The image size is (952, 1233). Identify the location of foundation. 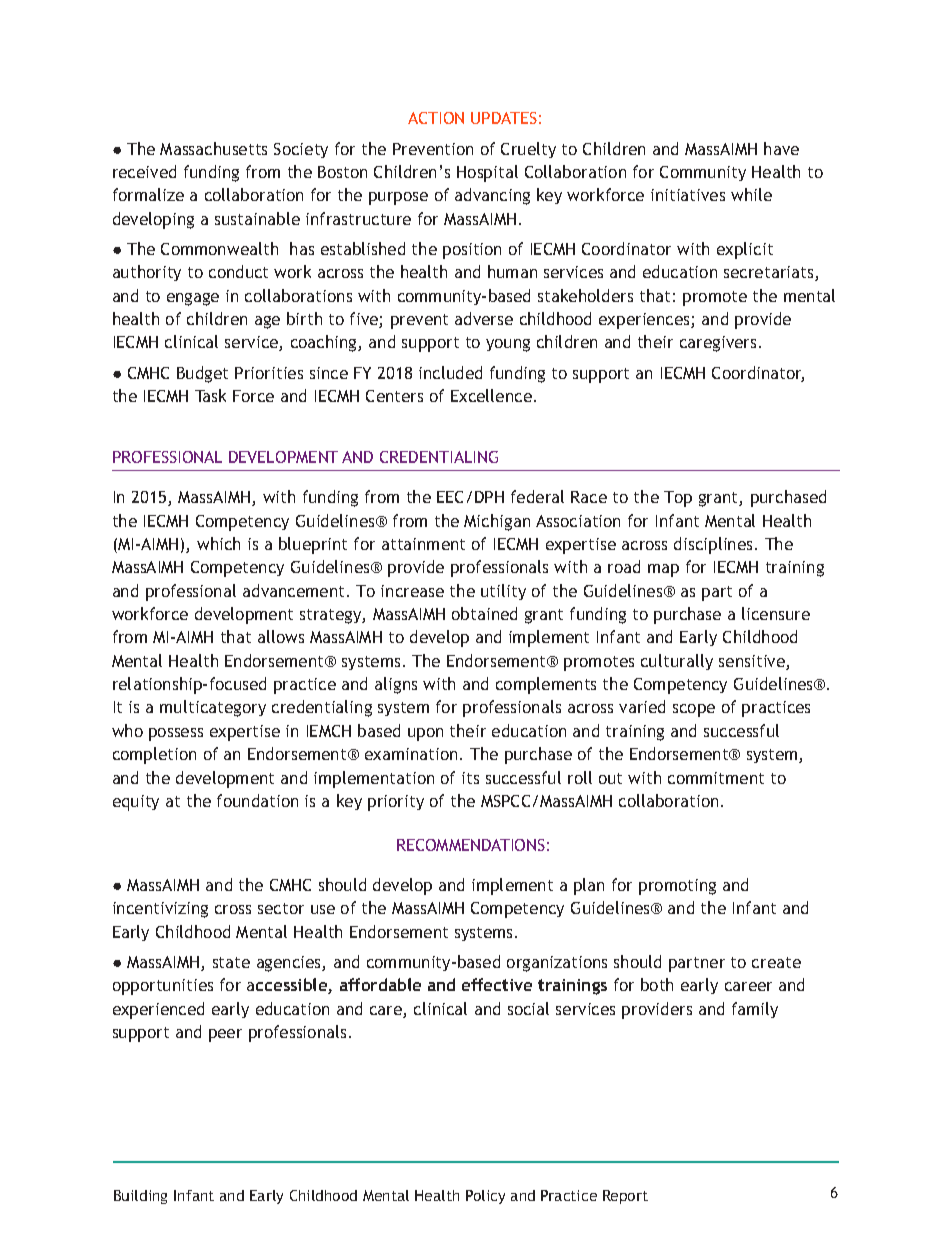
(257, 800).
